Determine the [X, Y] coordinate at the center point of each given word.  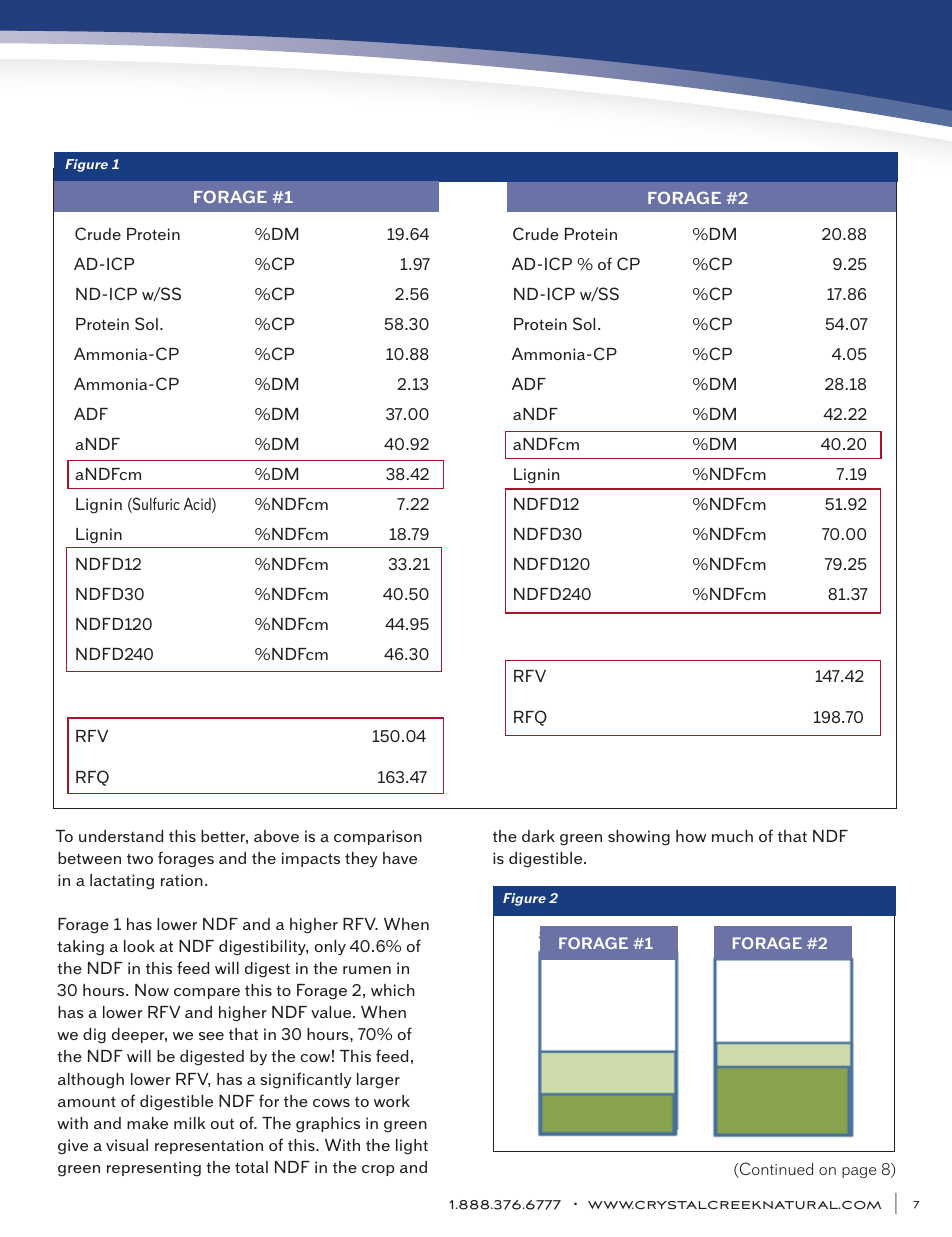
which [393, 990]
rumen [367, 970]
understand [121, 836]
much [732, 836]
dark [538, 836]
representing [154, 1169]
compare [207, 993]
